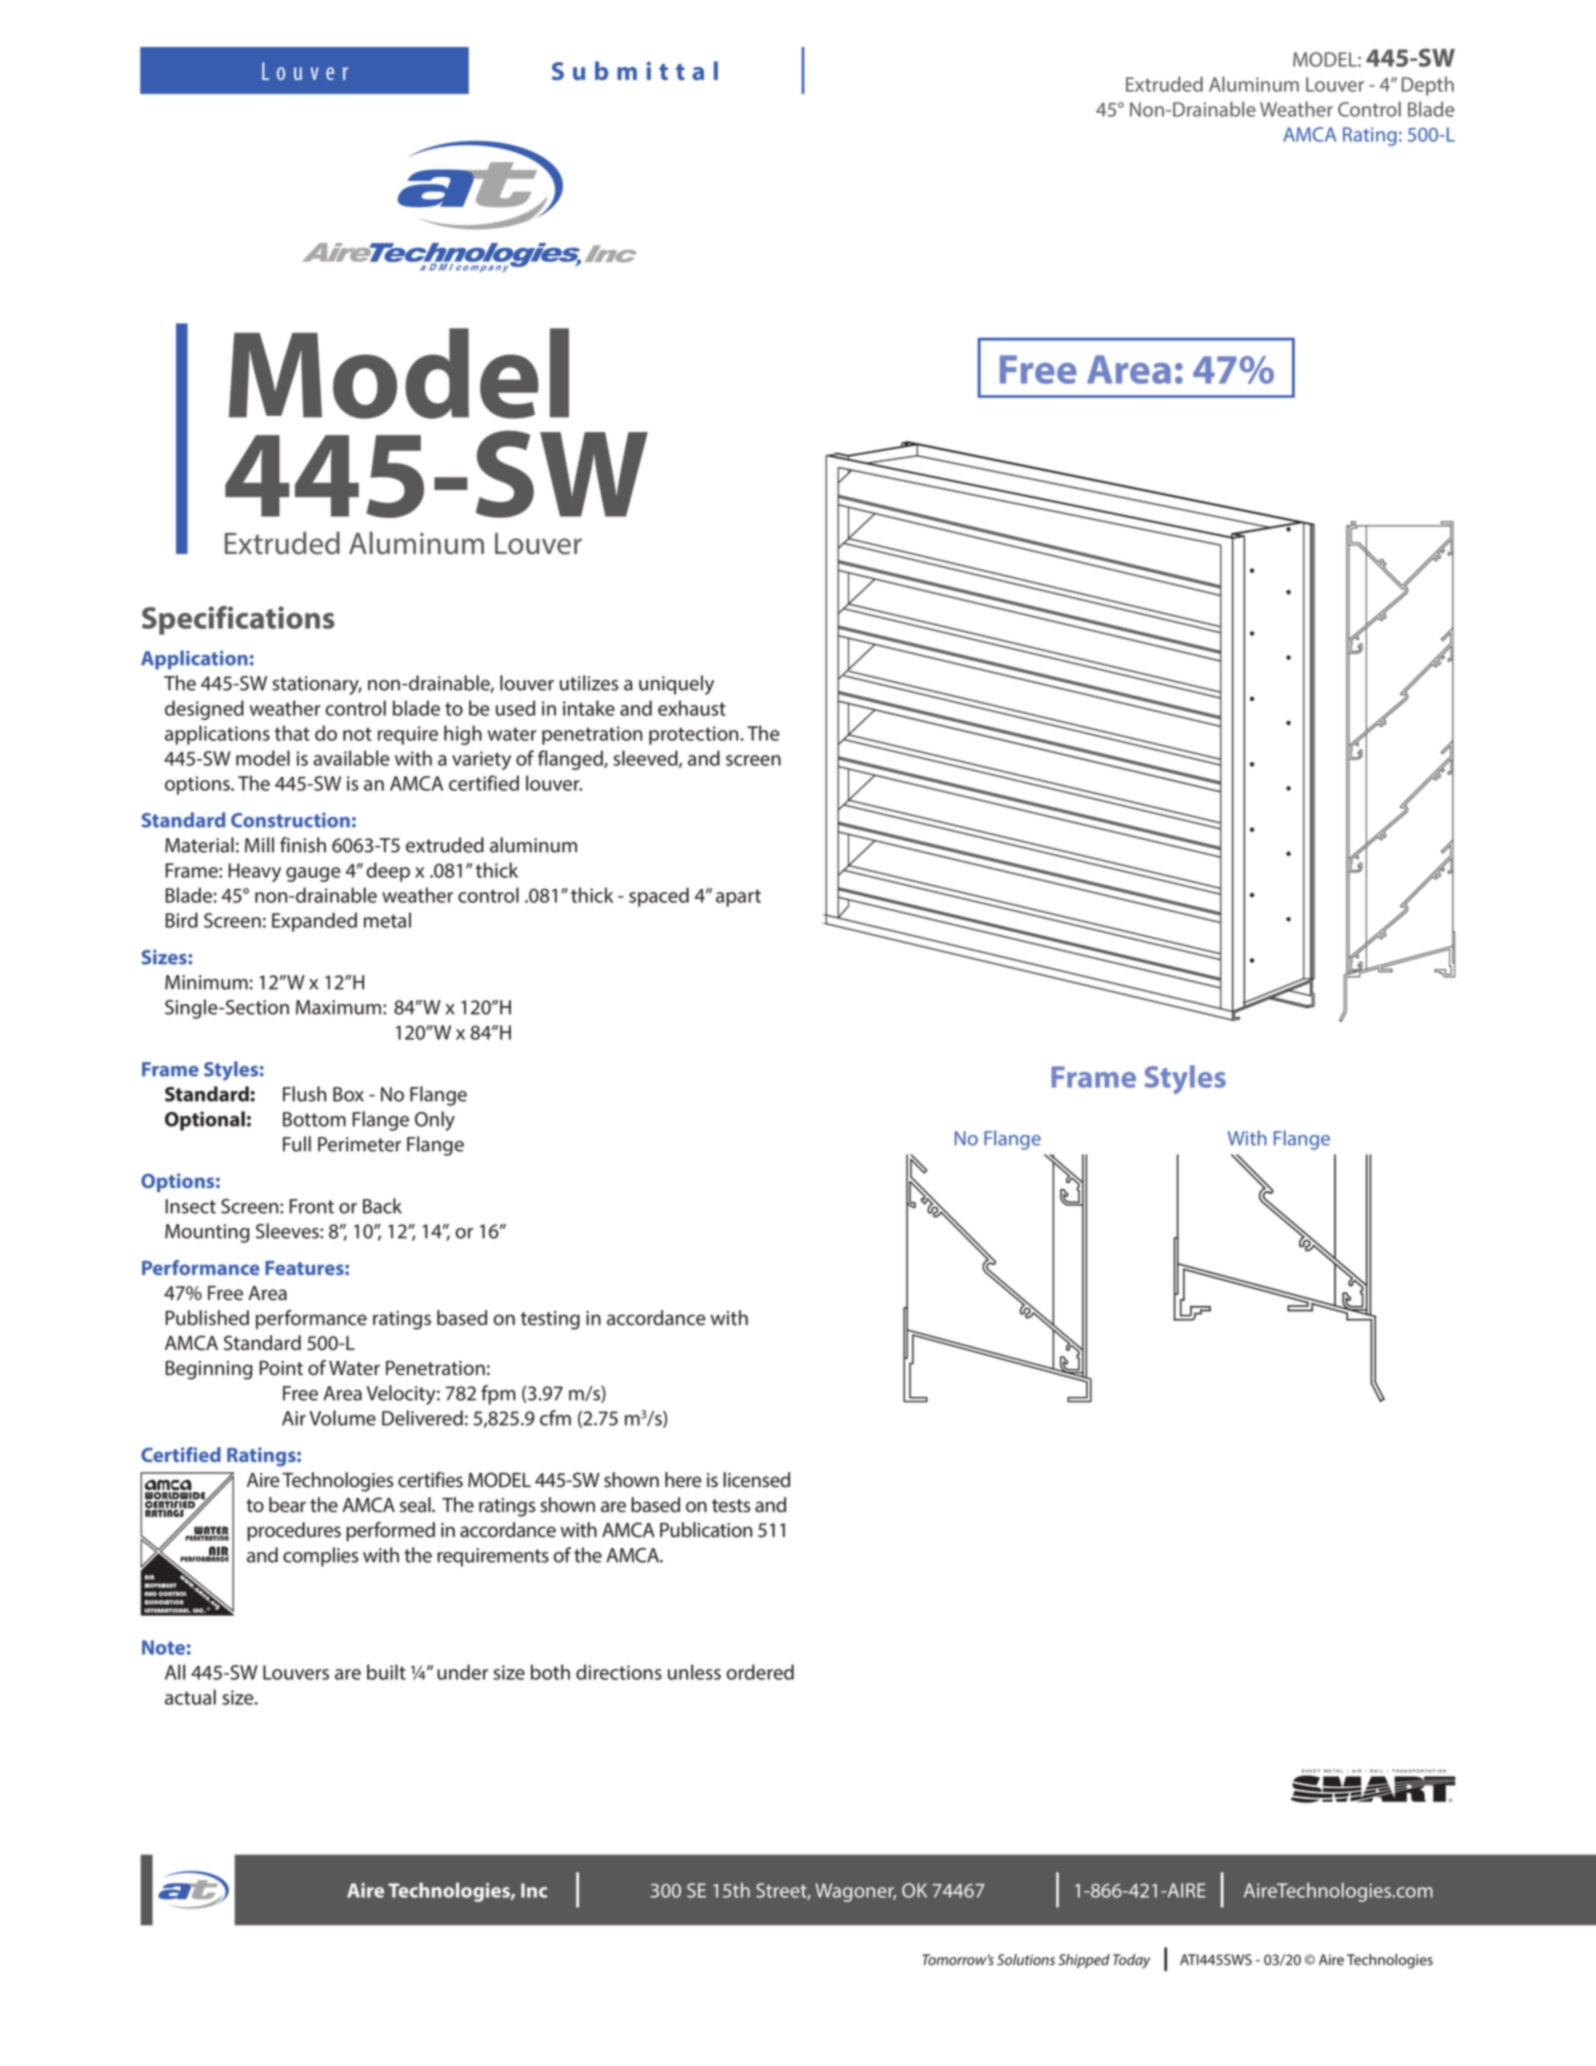  What do you see at coordinates (676, 685) in the document?
I see `uniquely` at bounding box center [676, 685].
